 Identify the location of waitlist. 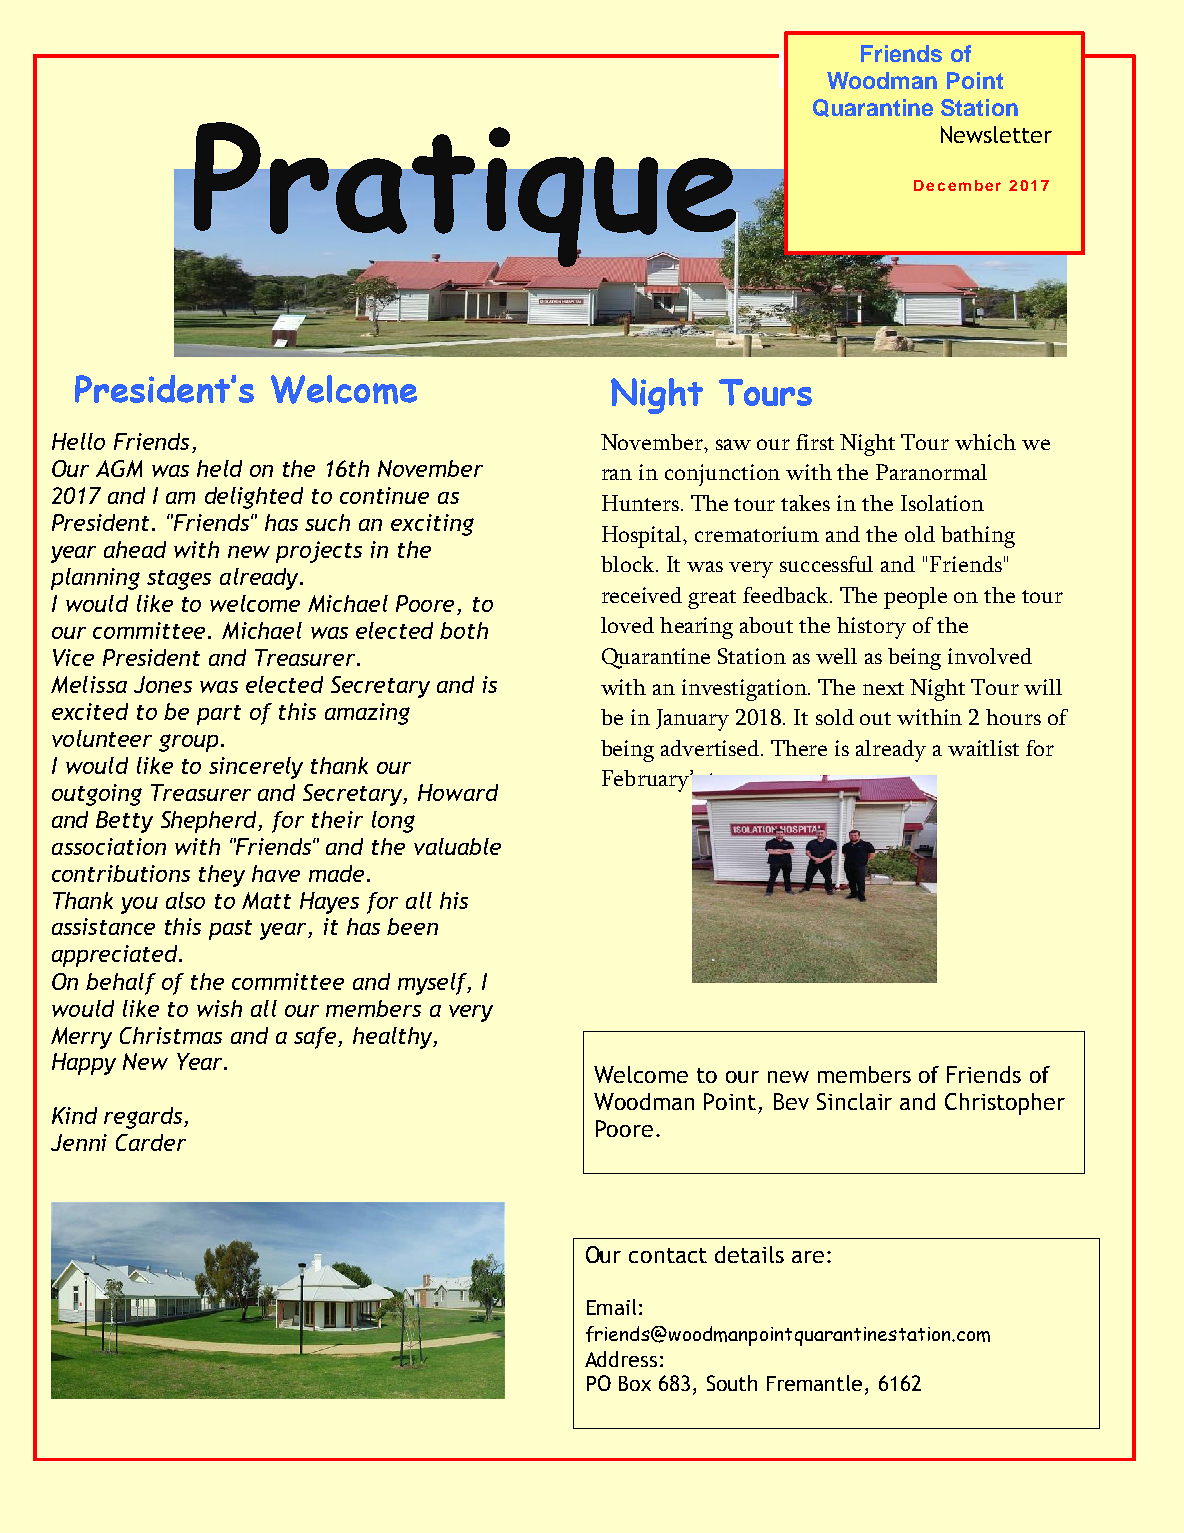
(983, 748).
